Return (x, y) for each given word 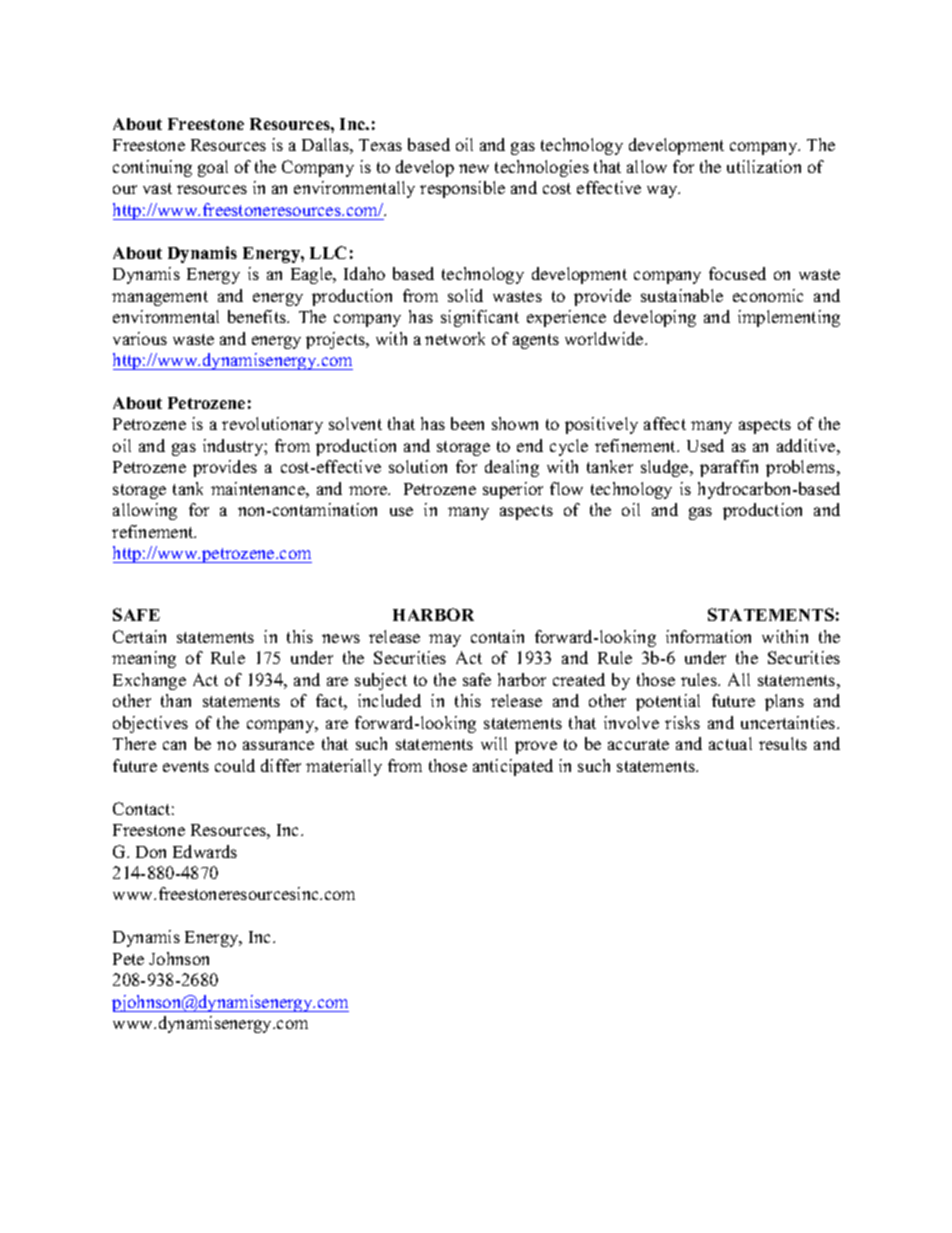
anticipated (513, 767)
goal (213, 168)
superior (513, 490)
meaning (144, 659)
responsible (462, 189)
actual (730, 743)
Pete (128, 959)
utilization (764, 166)
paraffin (729, 468)
